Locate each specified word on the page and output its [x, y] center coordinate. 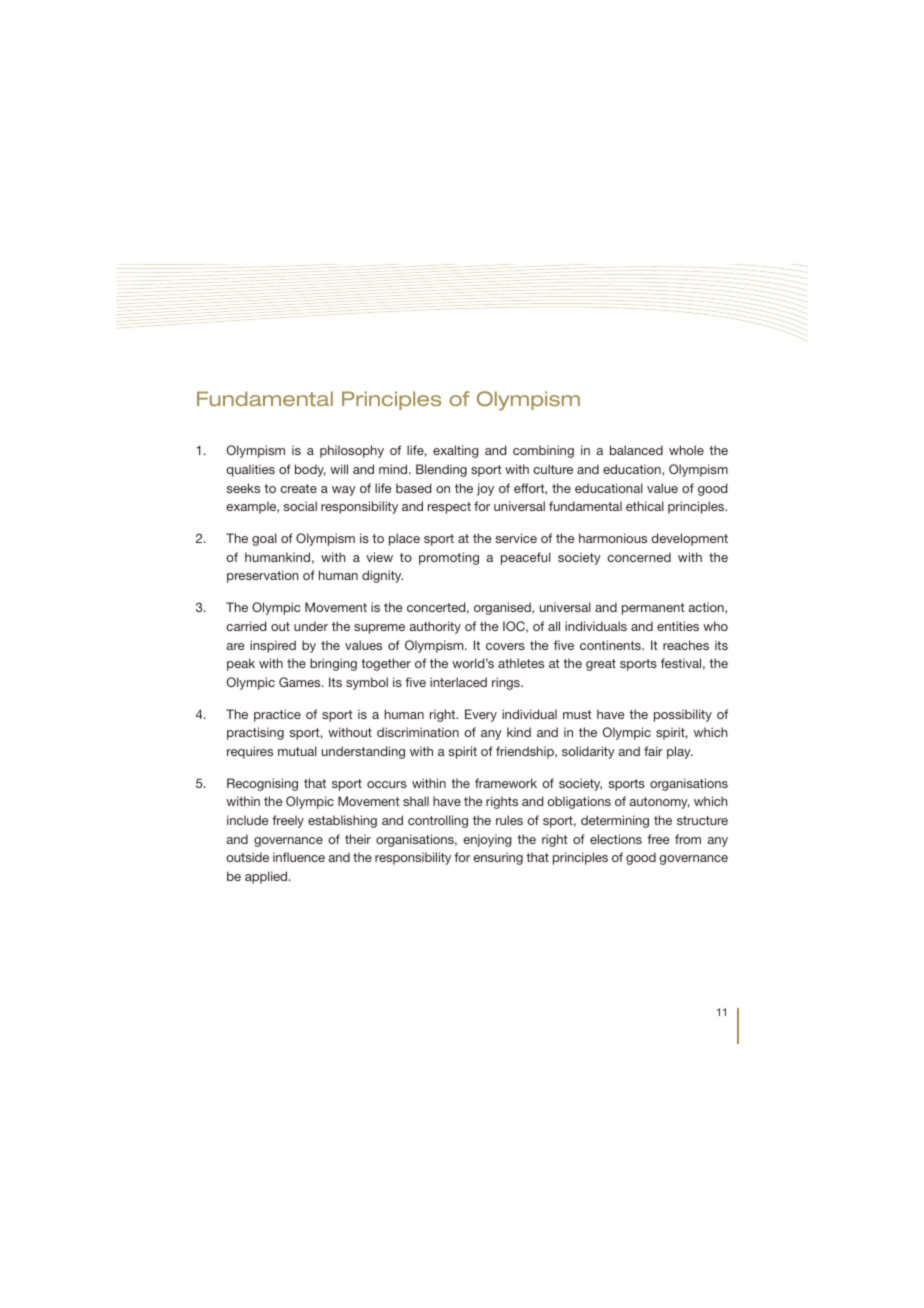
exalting [456, 451]
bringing [333, 664]
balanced [636, 450]
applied [267, 877]
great [601, 665]
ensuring [498, 858]
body [310, 470]
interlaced [458, 682]
